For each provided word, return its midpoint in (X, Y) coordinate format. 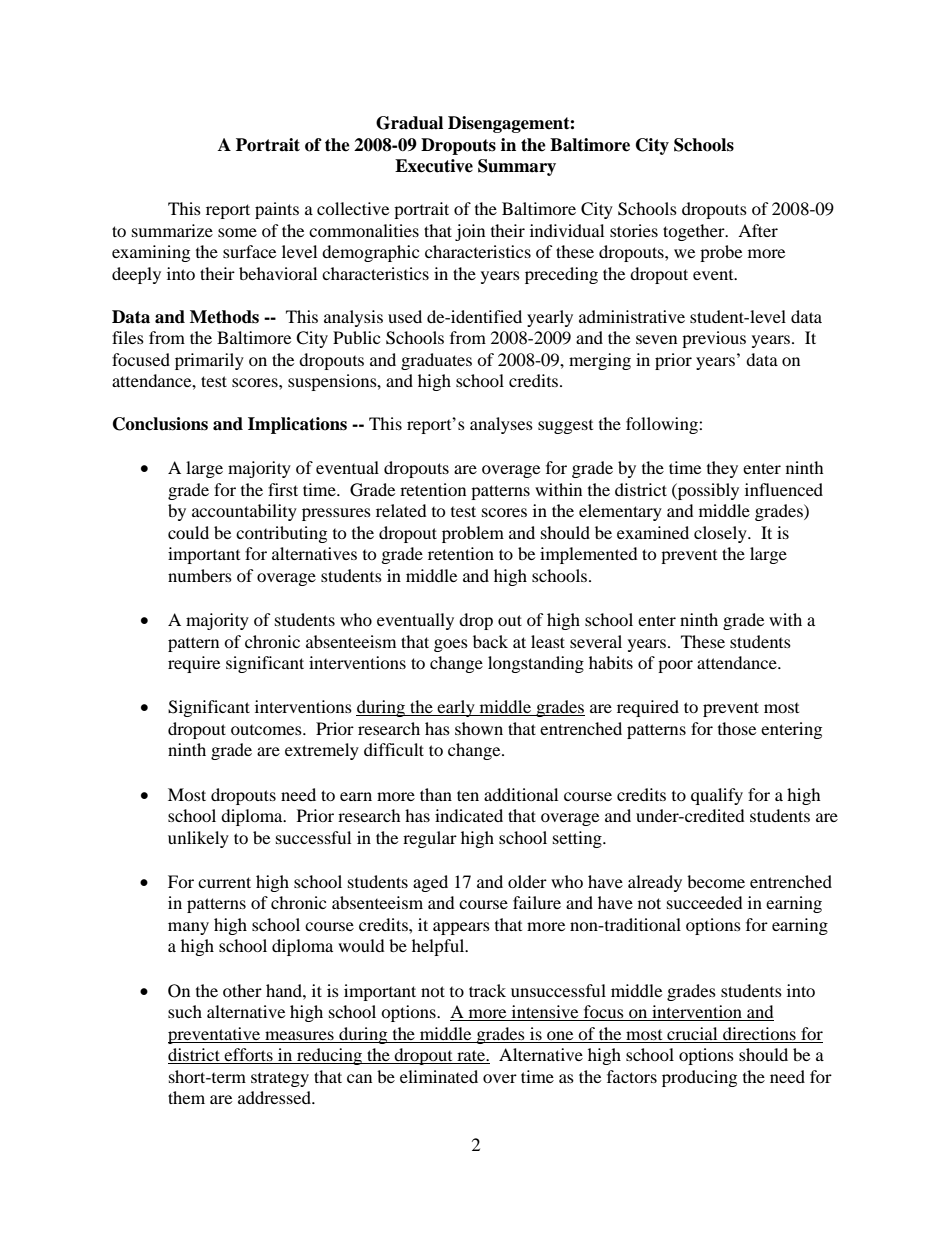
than (436, 794)
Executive (434, 166)
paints (277, 210)
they (722, 469)
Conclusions (160, 424)
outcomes (267, 730)
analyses (501, 425)
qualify (717, 796)
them (186, 1097)
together (695, 232)
